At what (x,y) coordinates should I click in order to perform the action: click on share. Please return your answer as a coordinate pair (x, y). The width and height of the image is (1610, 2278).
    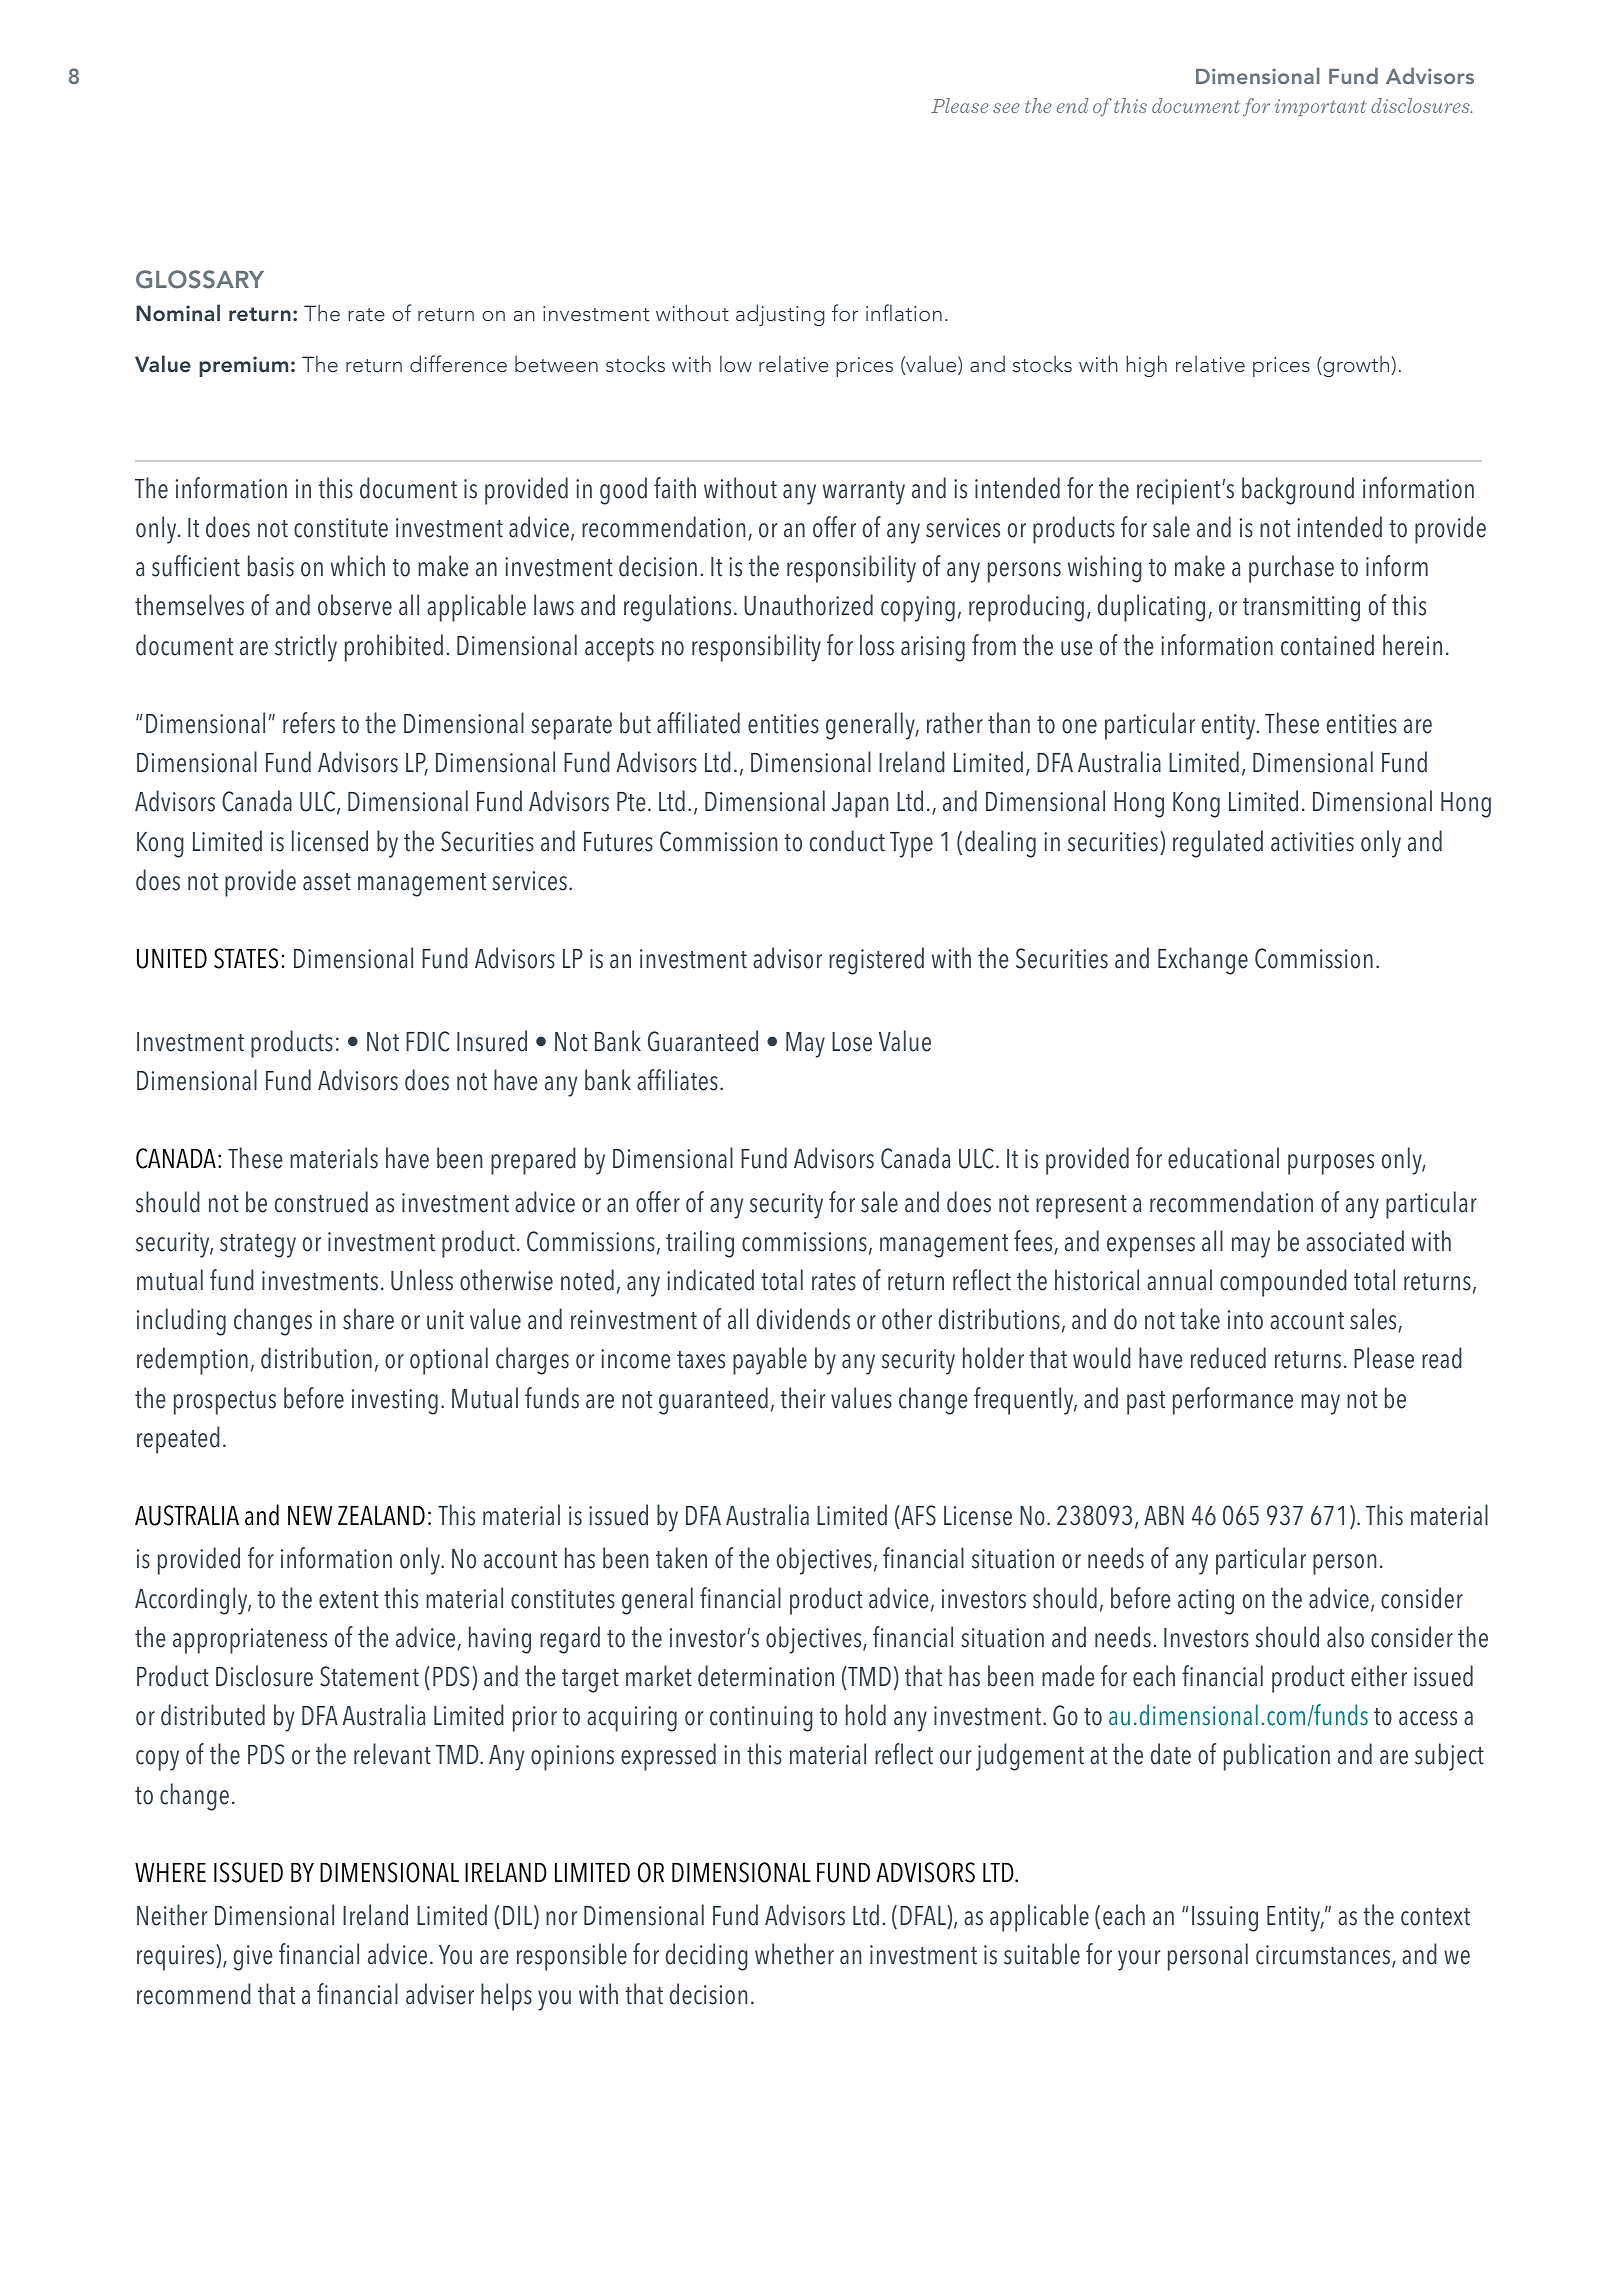
    Looking at the image, I should click on (368, 1319).
